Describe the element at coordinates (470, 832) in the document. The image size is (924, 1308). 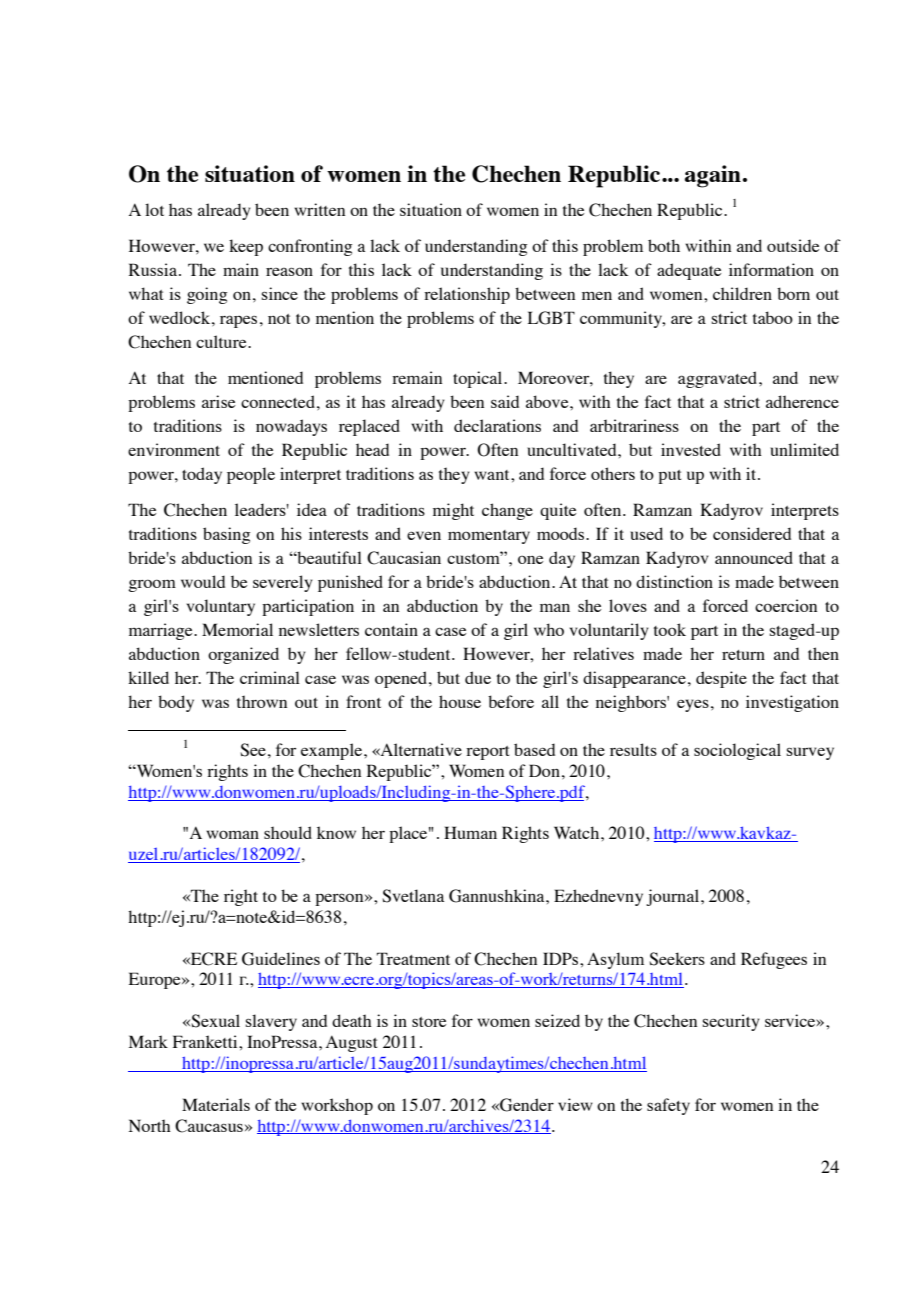
I see `Human` at that location.
